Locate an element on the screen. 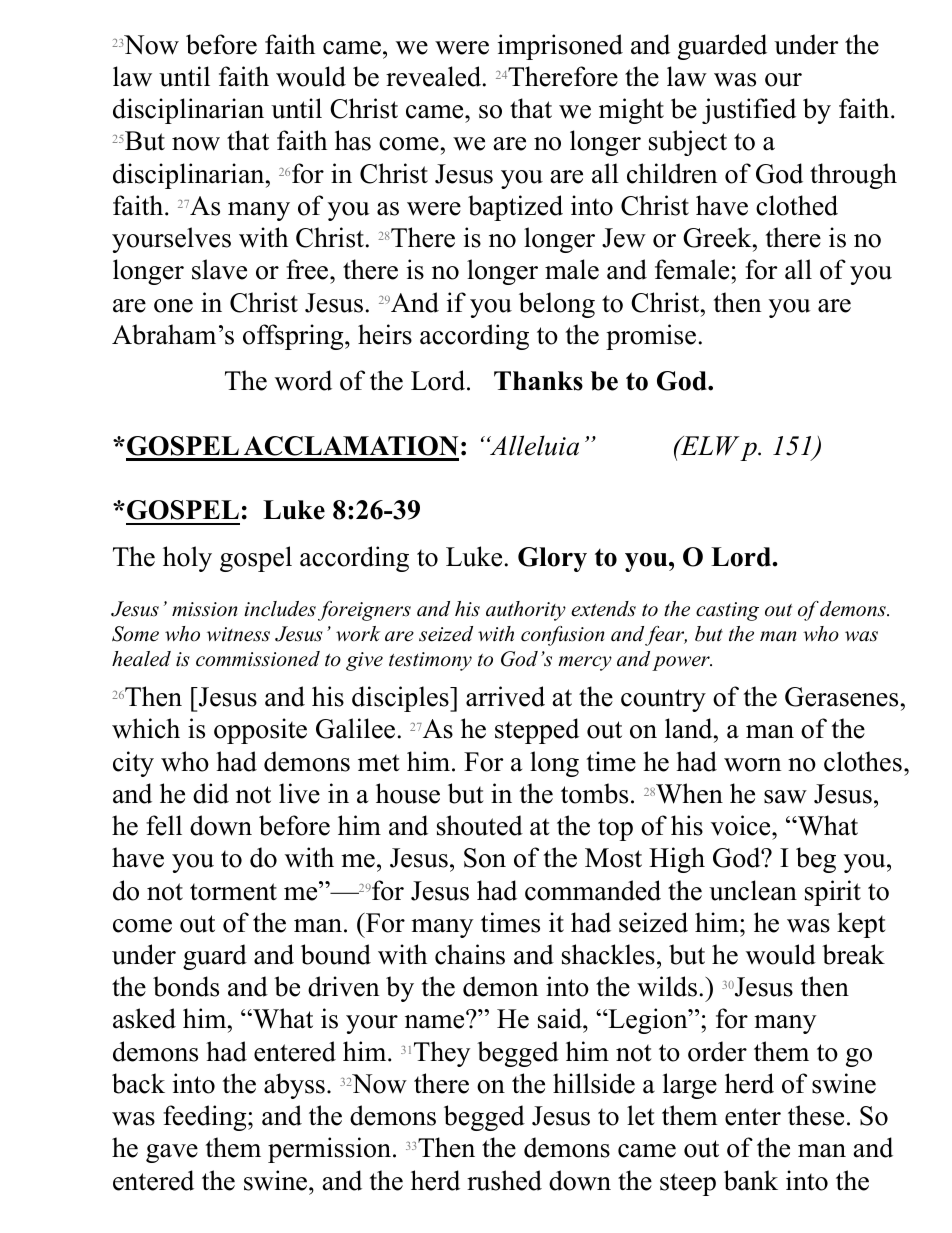 This screenshot has height=1233, width=952. bank is located at coordinates (751, 1180).
